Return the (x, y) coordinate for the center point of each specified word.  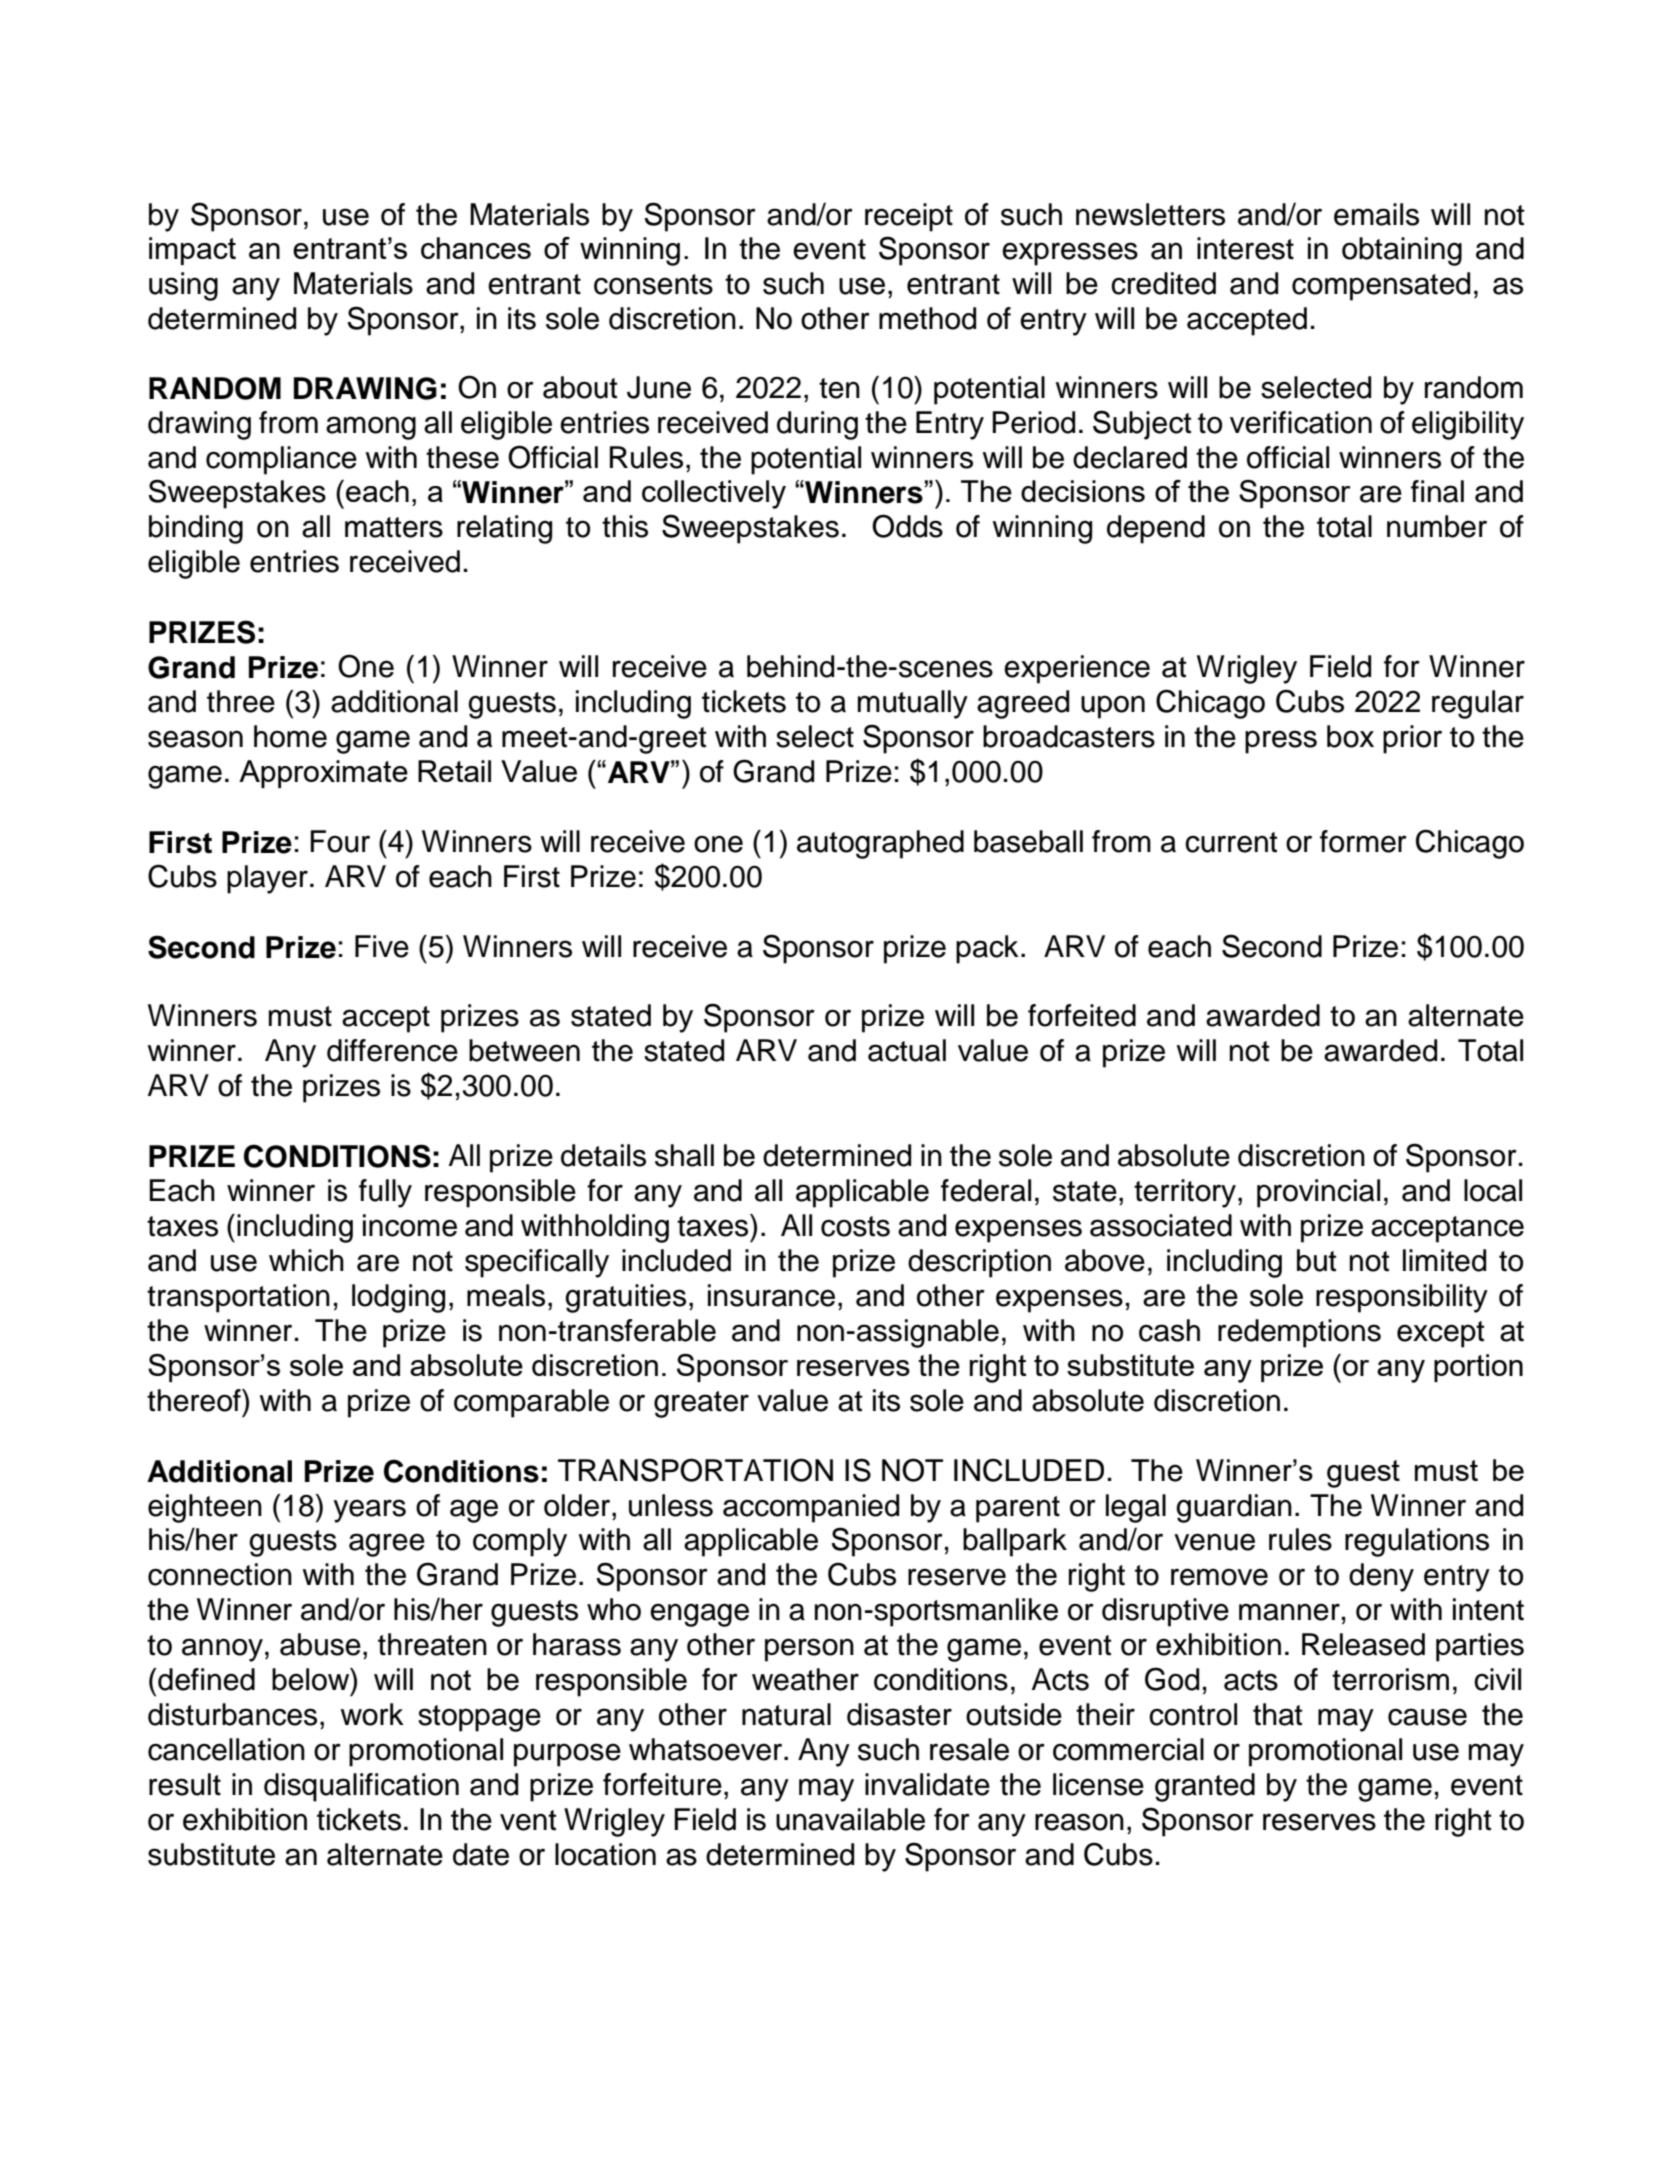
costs (855, 1226)
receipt (909, 217)
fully (385, 1193)
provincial (1318, 1193)
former (1363, 841)
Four (340, 841)
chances (476, 248)
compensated (1381, 286)
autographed (880, 844)
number (1437, 526)
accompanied (811, 1508)
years (369, 1511)
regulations (1417, 1542)
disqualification (361, 1787)
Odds (907, 526)
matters (394, 527)
